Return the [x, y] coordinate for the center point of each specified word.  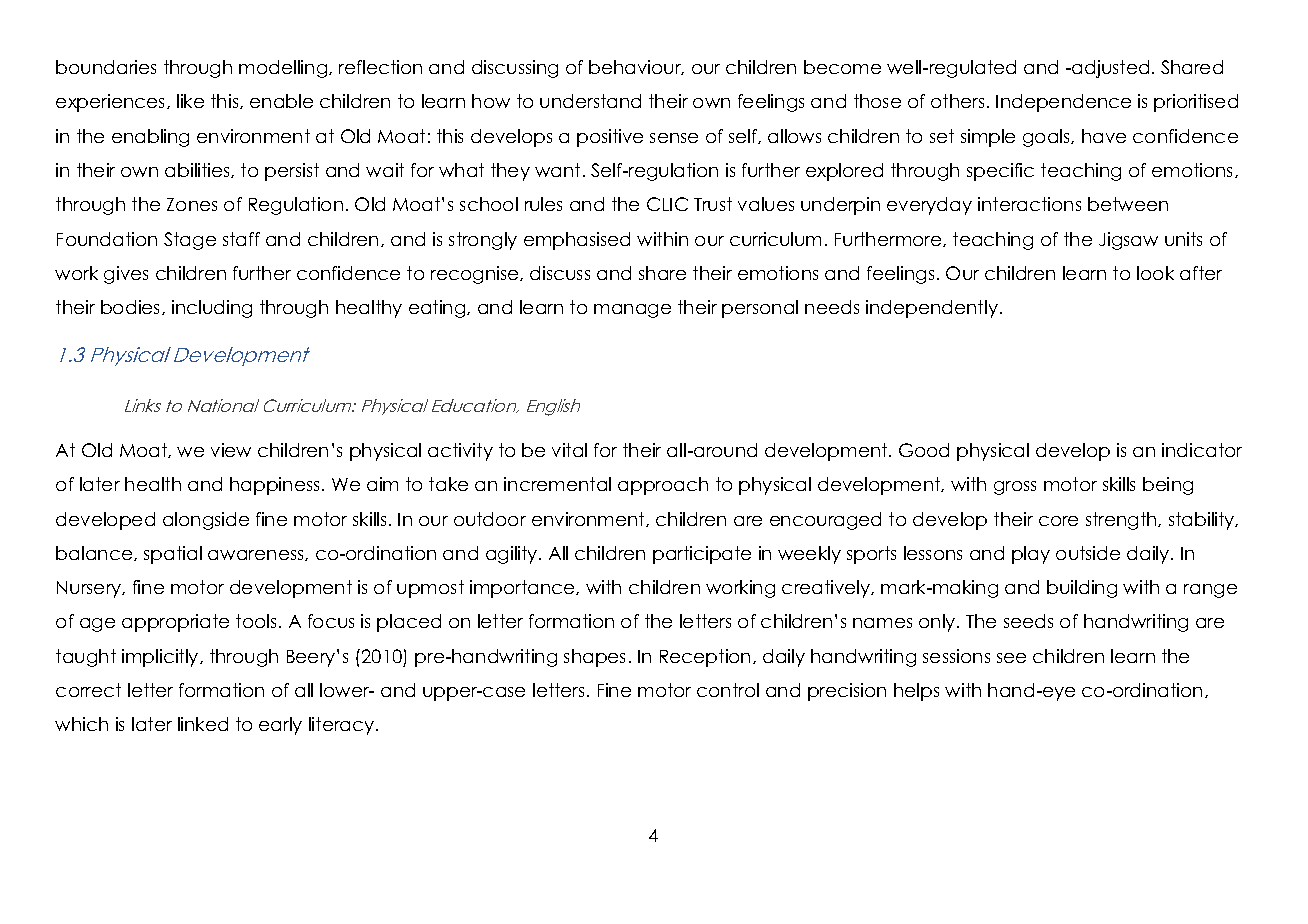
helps [916, 692]
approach [663, 486]
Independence [1063, 103]
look [1155, 273]
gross [1015, 488]
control [728, 690]
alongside [206, 521]
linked [203, 724]
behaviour [636, 67]
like [190, 101]
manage [632, 311]
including [212, 309]
